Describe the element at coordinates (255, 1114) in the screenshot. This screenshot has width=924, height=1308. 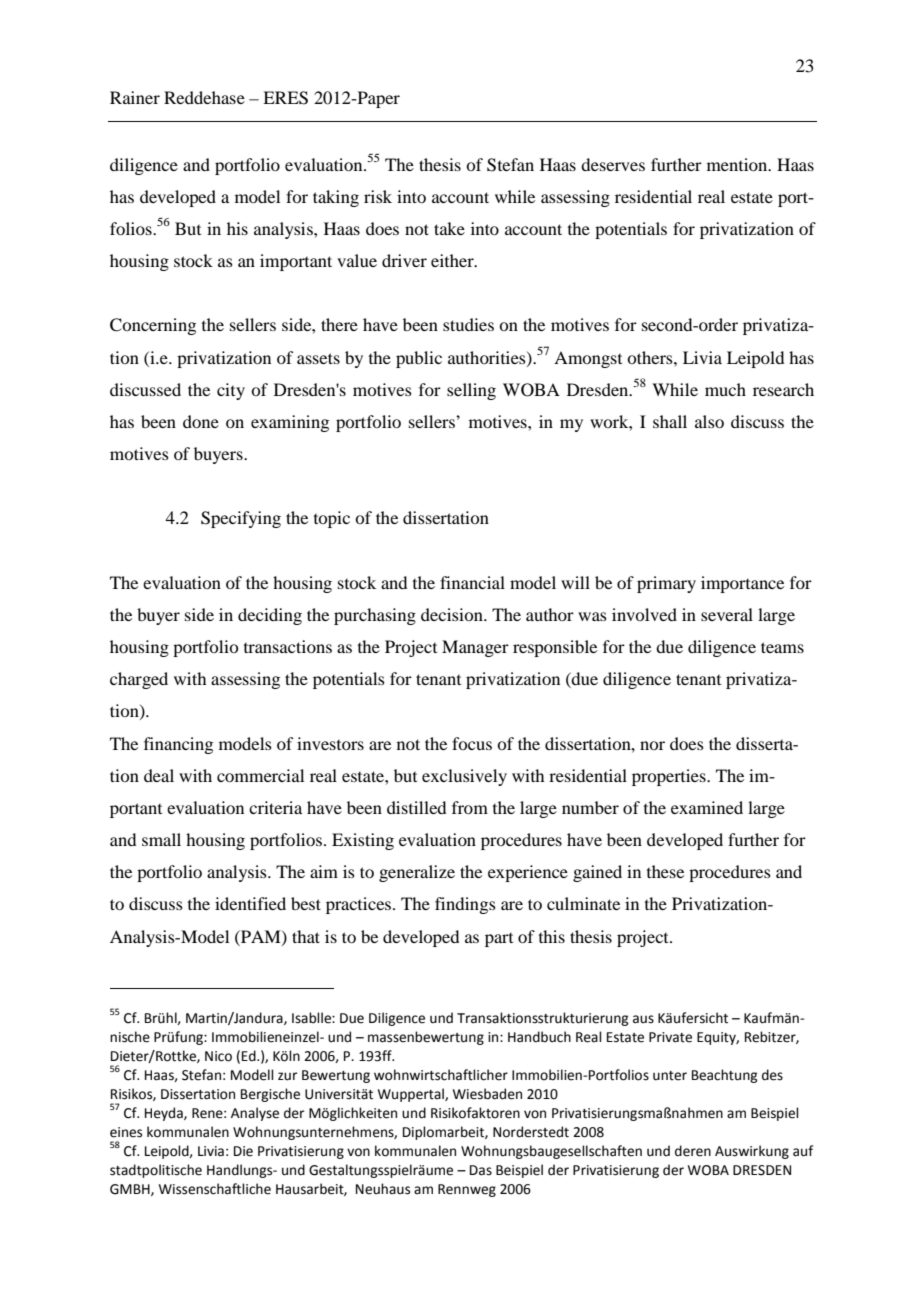
I see `Analyse` at that location.
